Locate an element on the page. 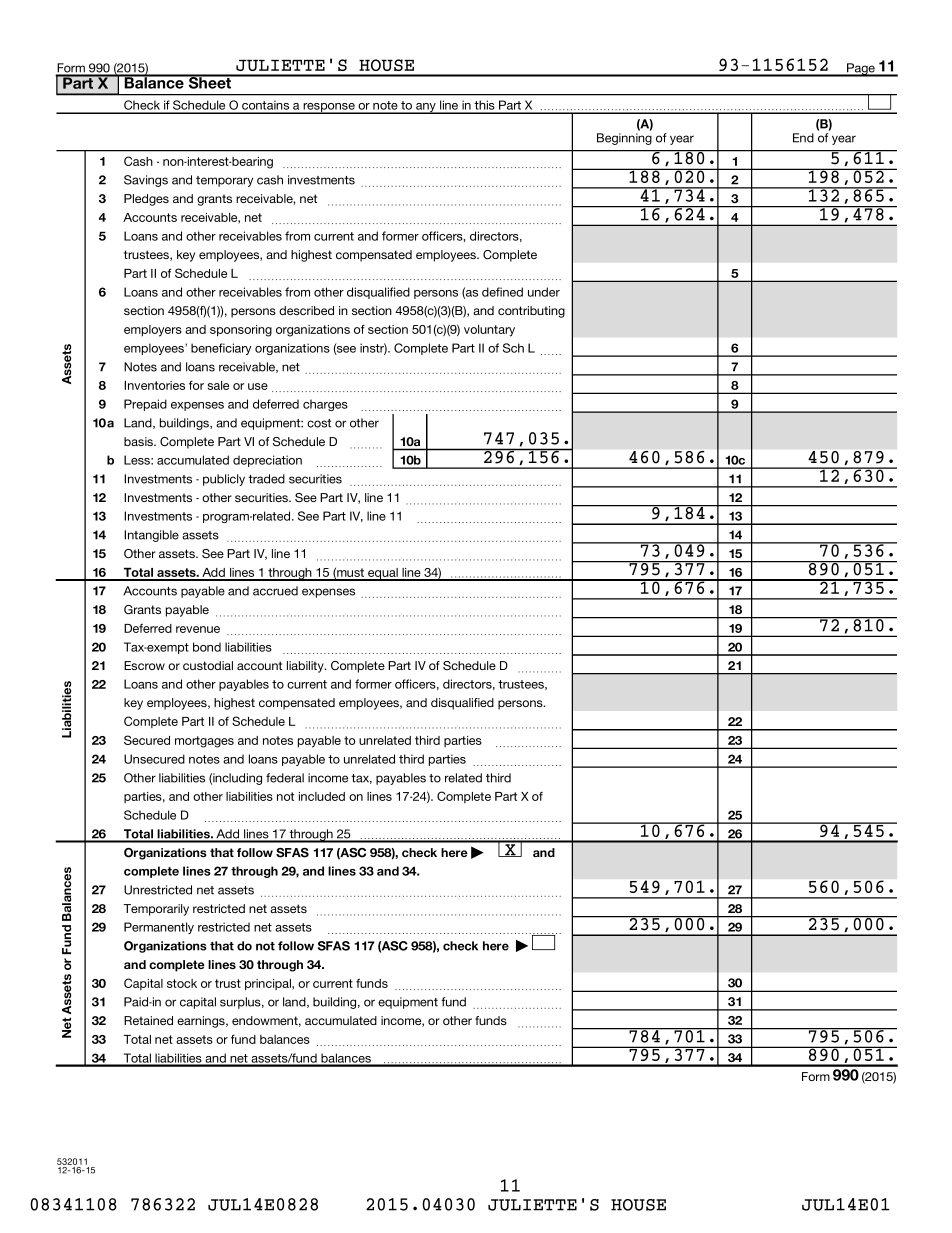 This image has height=1233, width=952. voluntary is located at coordinates (489, 331).
